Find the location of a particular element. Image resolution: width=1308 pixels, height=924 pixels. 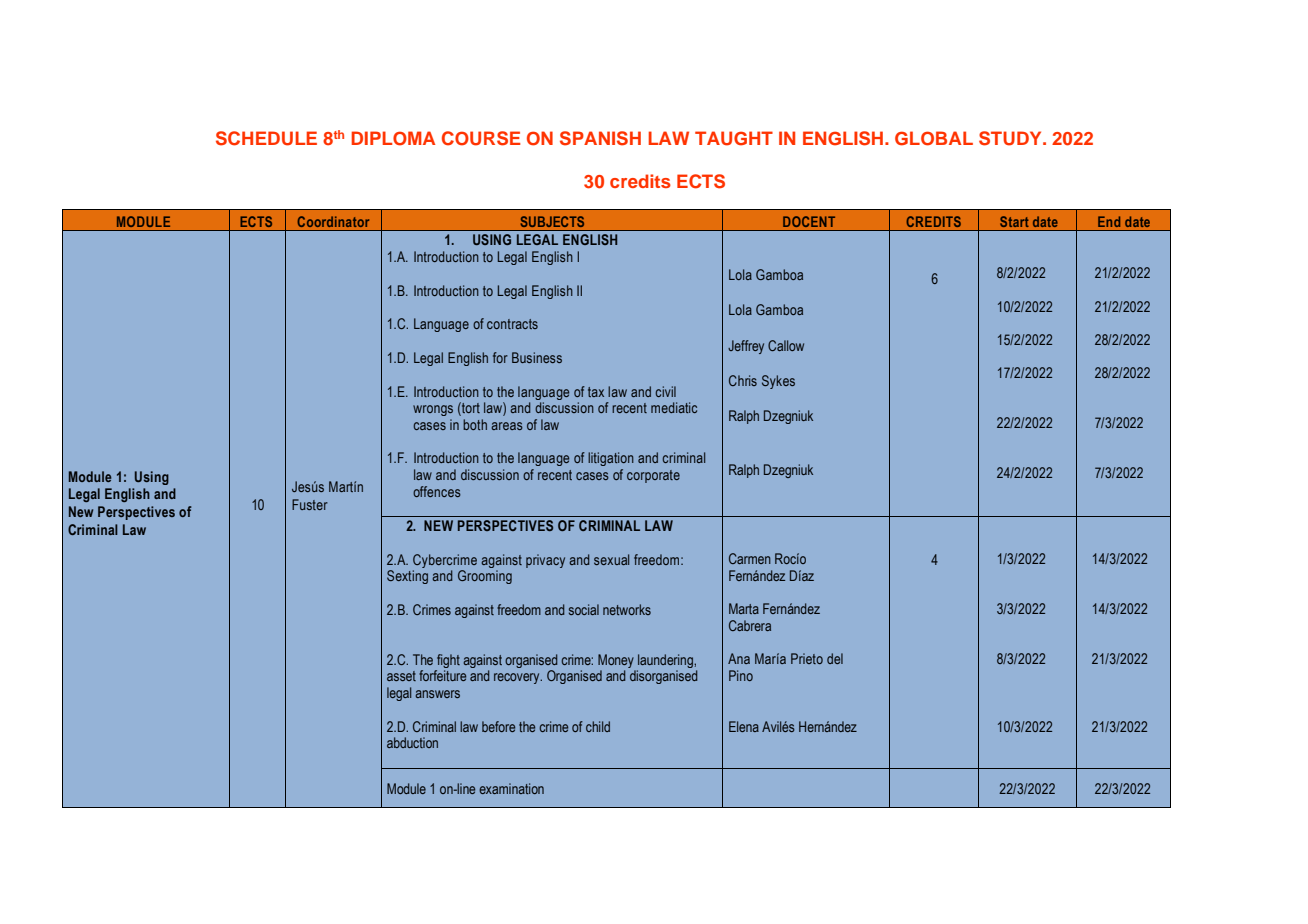

TAUGHT is located at coordinates (734, 138).
